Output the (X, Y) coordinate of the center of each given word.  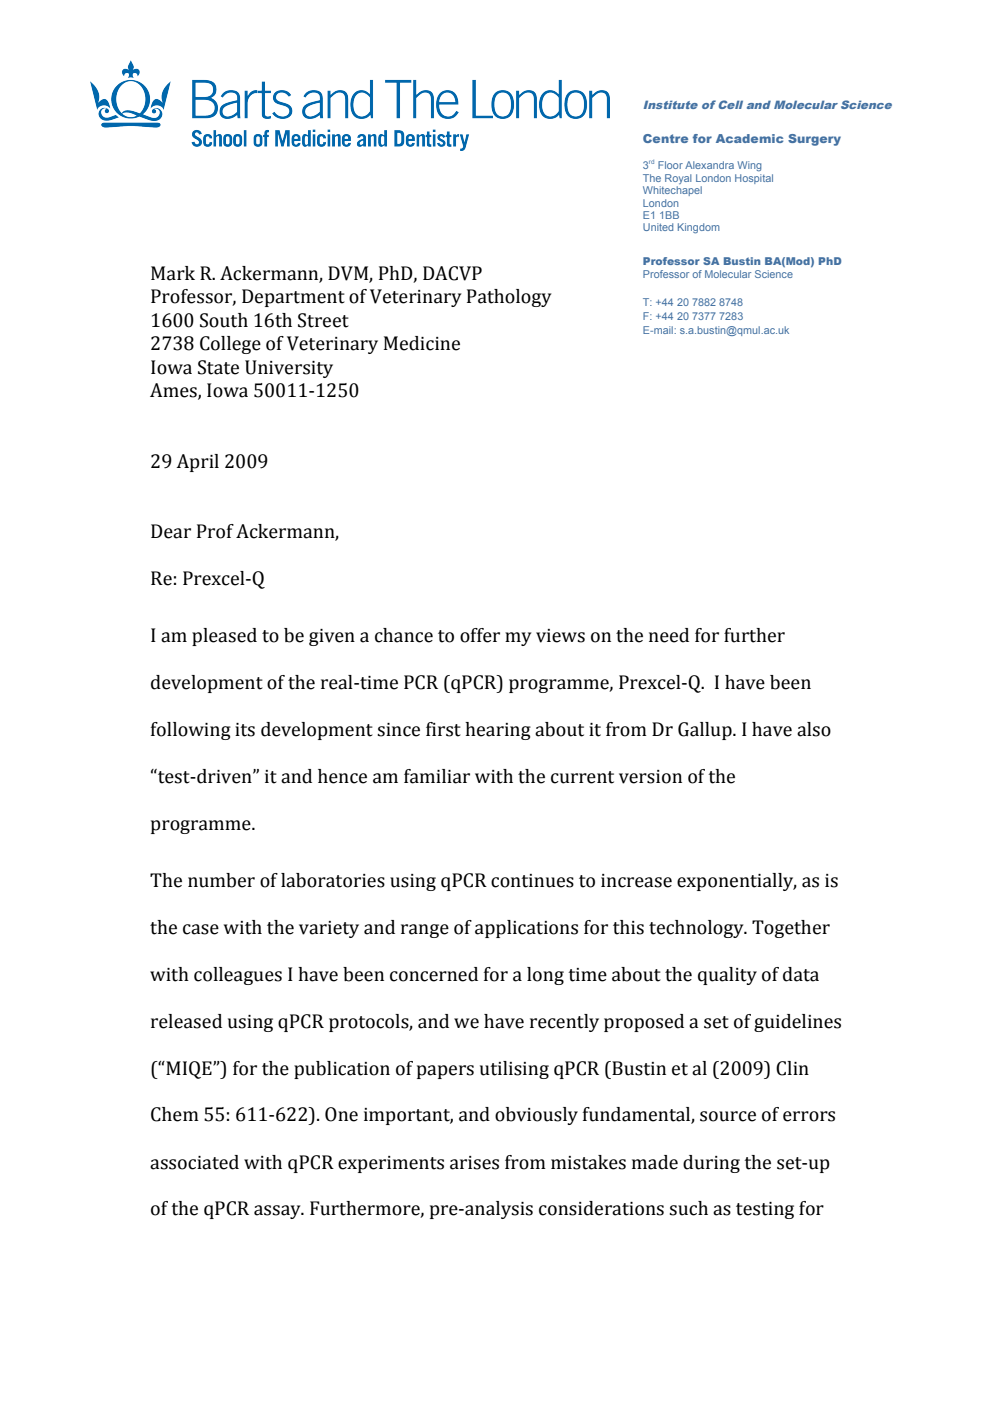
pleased (224, 637)
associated (194, 1162)
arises (474, 1163)
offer (480, 635)
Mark (173, 273)
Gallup (706, 731)
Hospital (754, 179)
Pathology (509, 298)
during (711, 1164)
